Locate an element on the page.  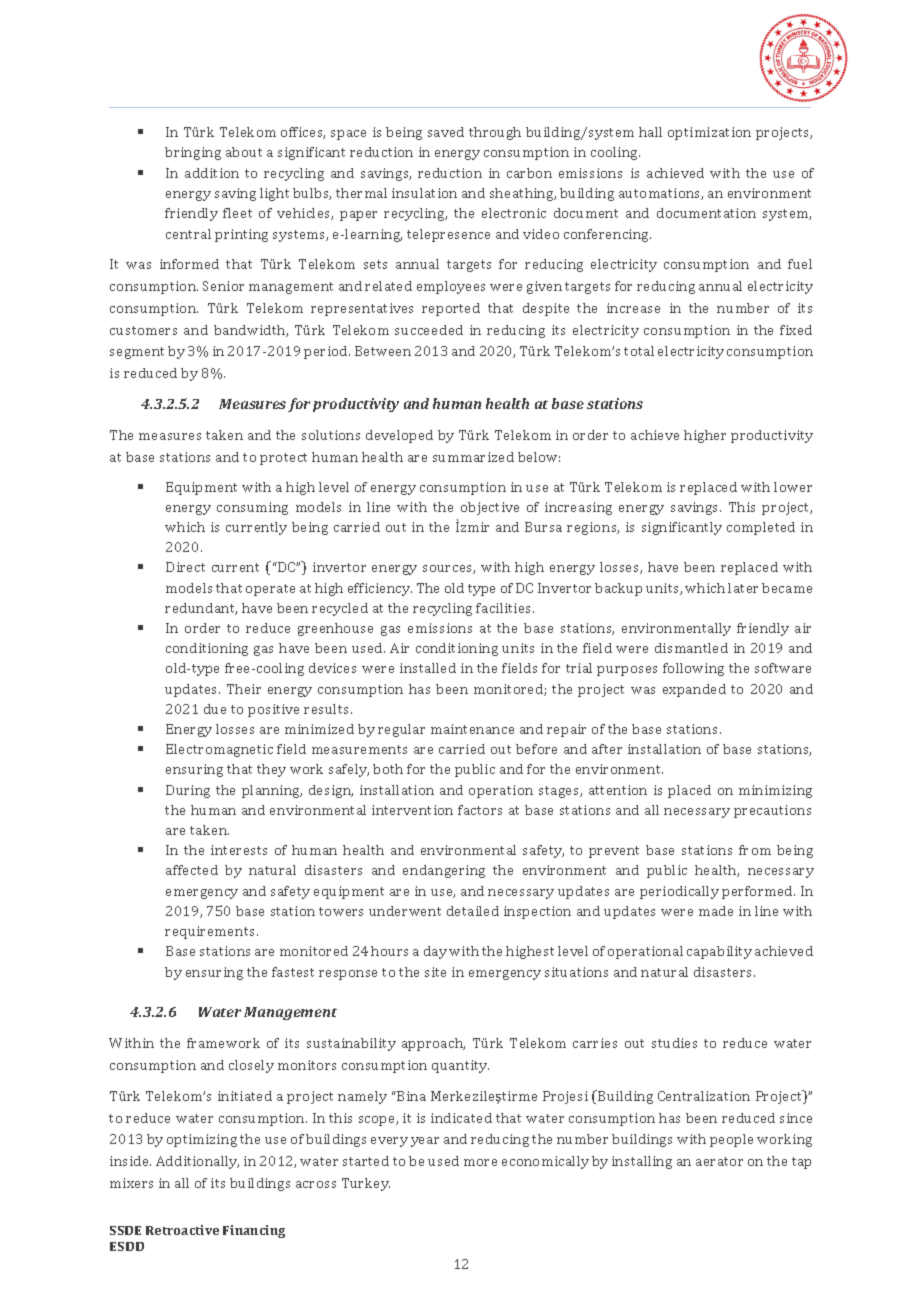
installed is located at coordinates (428, 668).
